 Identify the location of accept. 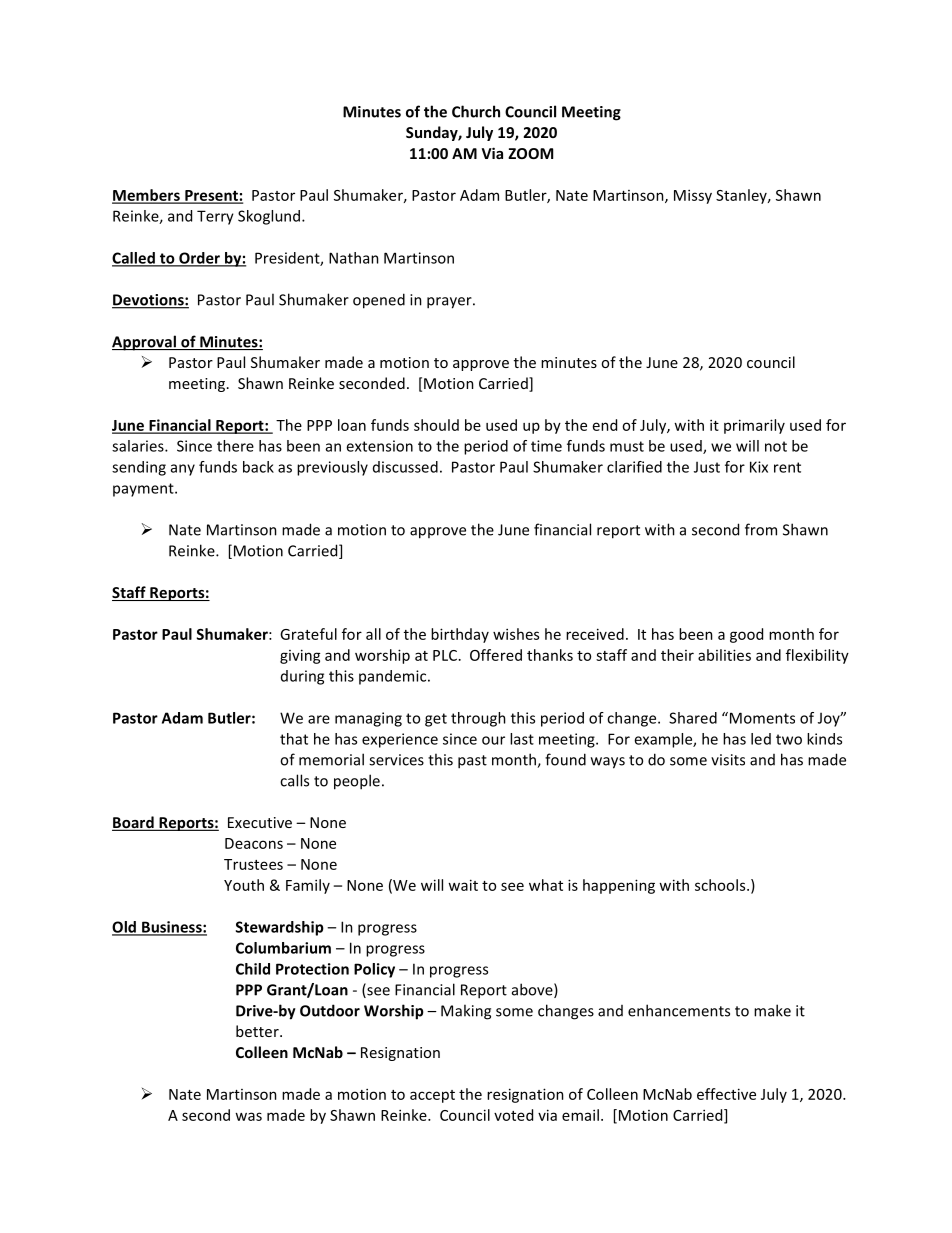
(432, 1096).
